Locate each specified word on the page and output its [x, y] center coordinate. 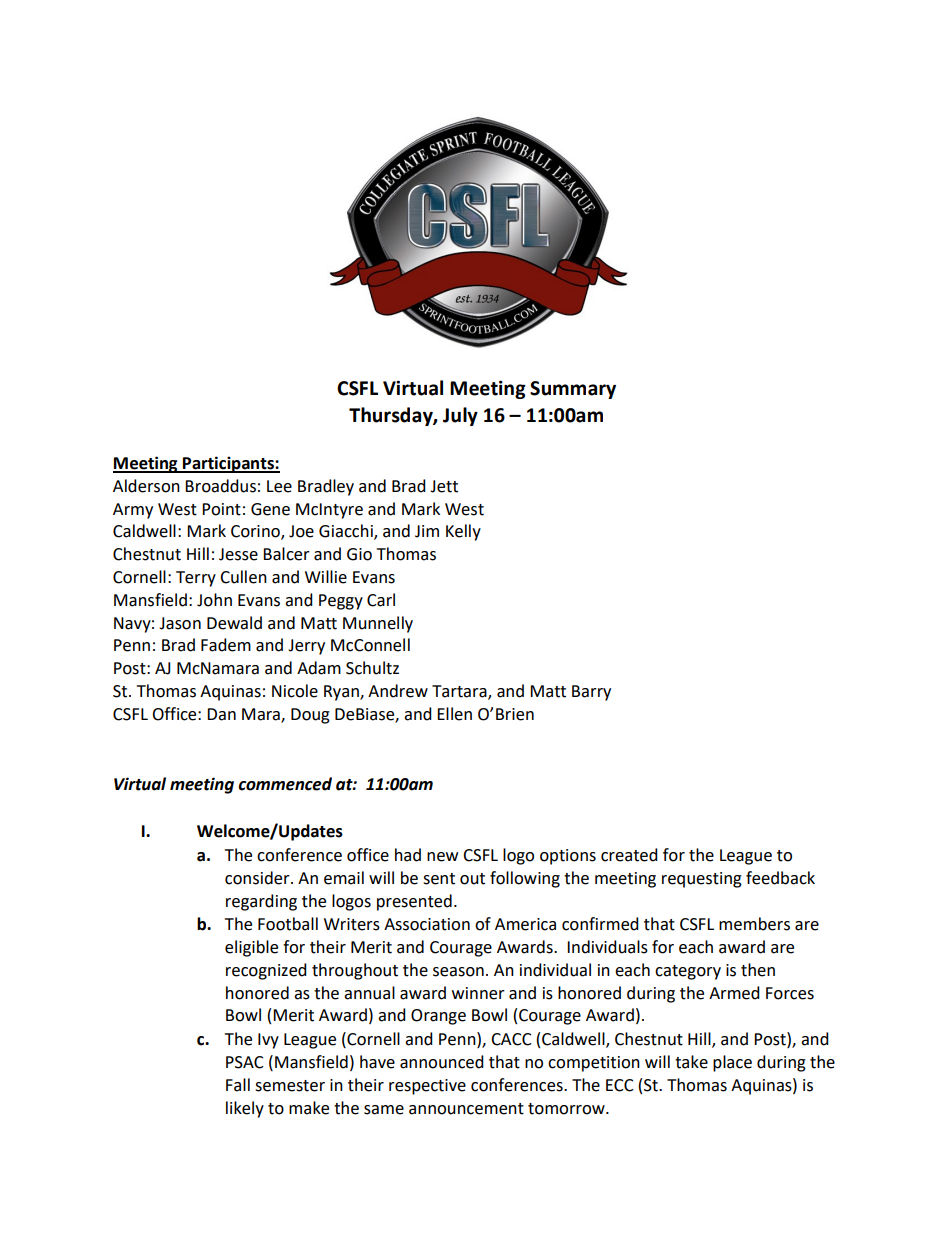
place [732, 1063]
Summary [573, 390]
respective [427, 1087]
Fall [238, 1085]
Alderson [146, 486]
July [460, 416]
